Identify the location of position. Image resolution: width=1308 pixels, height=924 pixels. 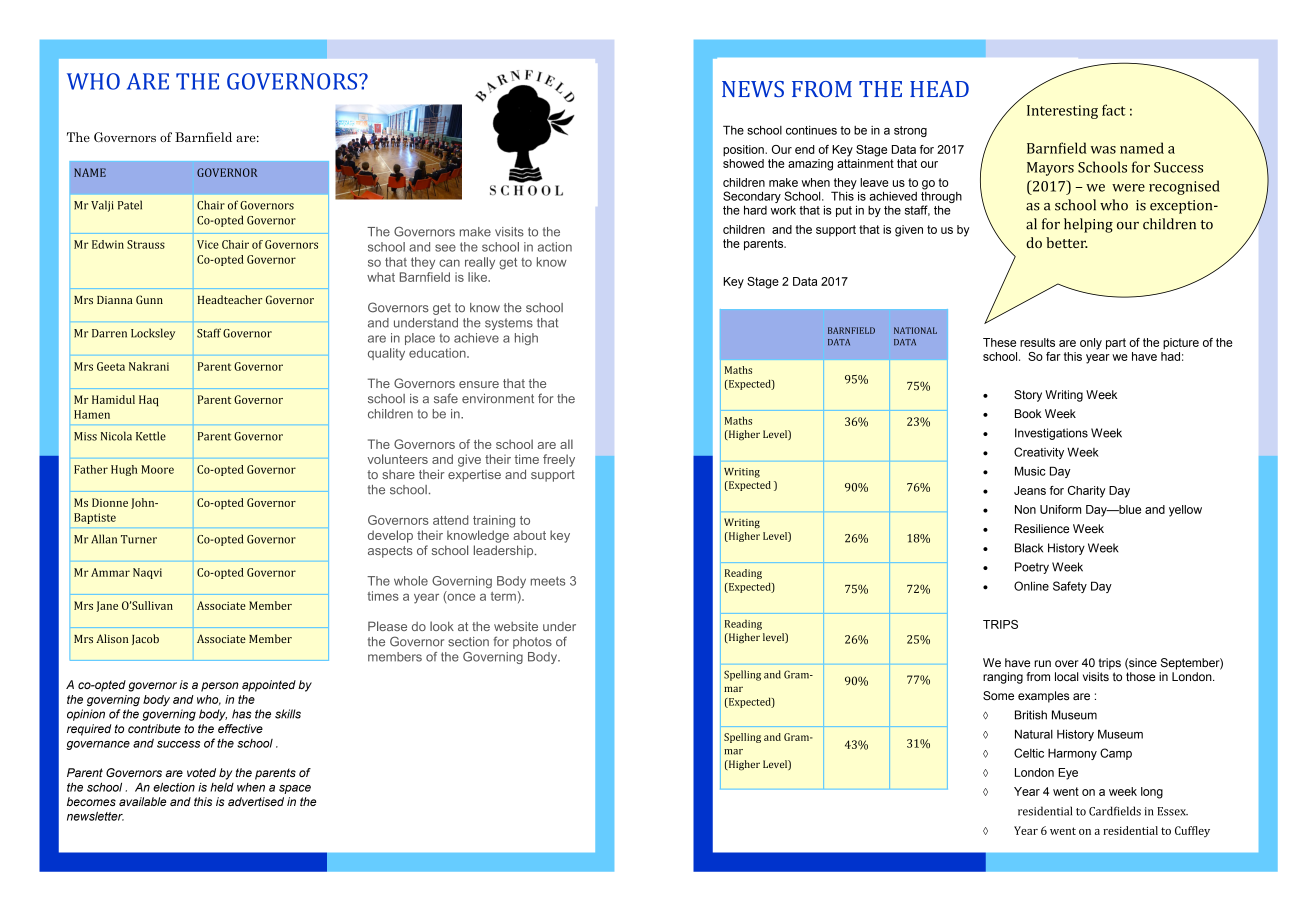
(744, 150).
